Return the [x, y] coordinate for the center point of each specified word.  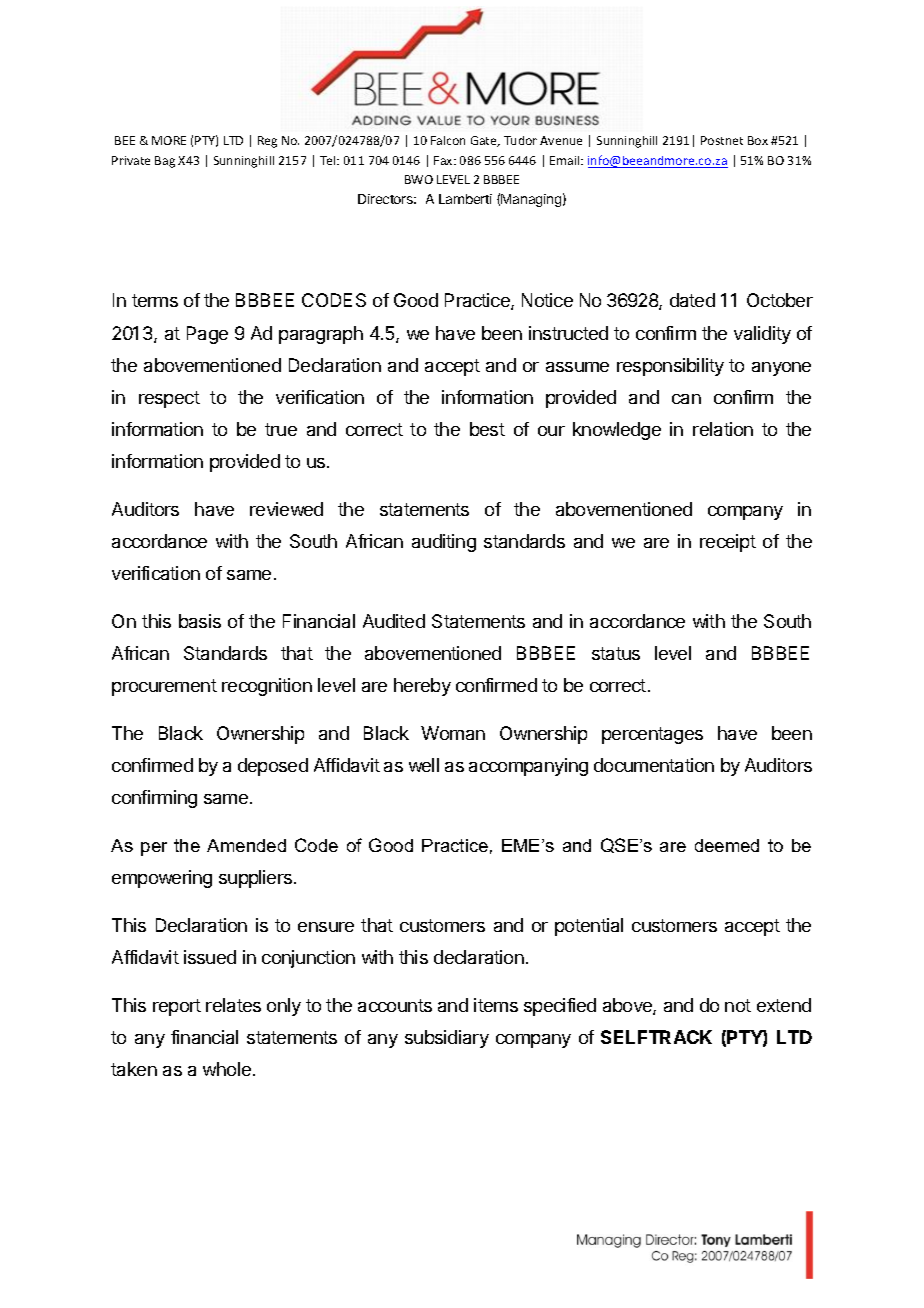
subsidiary [447, 1039]
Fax [444, 160]
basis [200, 621]
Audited [394, 621]
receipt [728, 543]
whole [227, 1069]
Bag [165, 162]
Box [758, 140]
